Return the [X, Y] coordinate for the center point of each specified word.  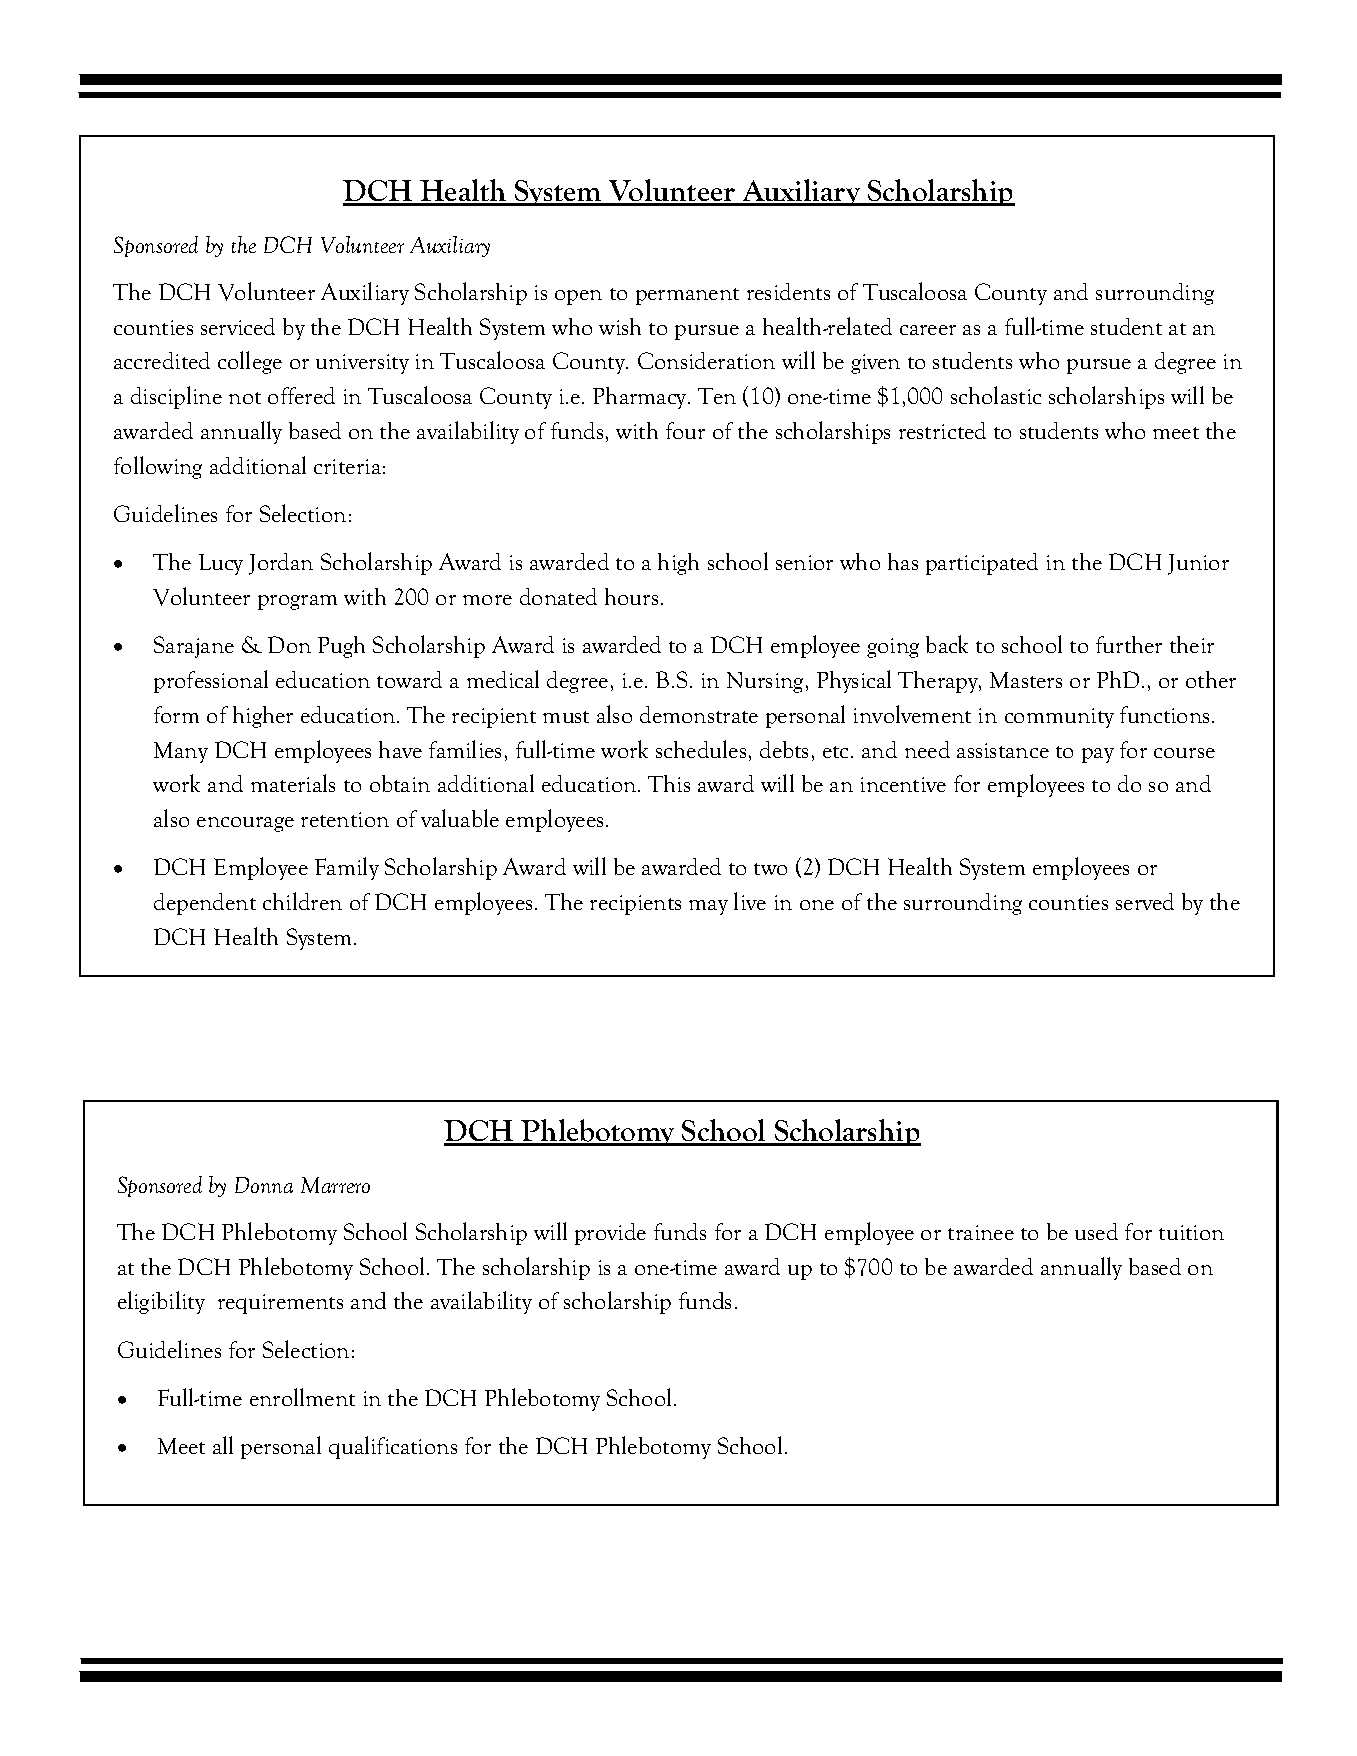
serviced [238, 326]
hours [631, 596]
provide [610, 1234]
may [708, 907]
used [1096, 1231]
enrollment [302, 1397]
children [302, 901]
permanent [687, 296]
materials [293, 783]
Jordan [281, 564]
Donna [264, 1185]
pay [1098, 755]
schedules [701, 749]
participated [982, 564]
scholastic [996, 395]
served [1145, 901]
